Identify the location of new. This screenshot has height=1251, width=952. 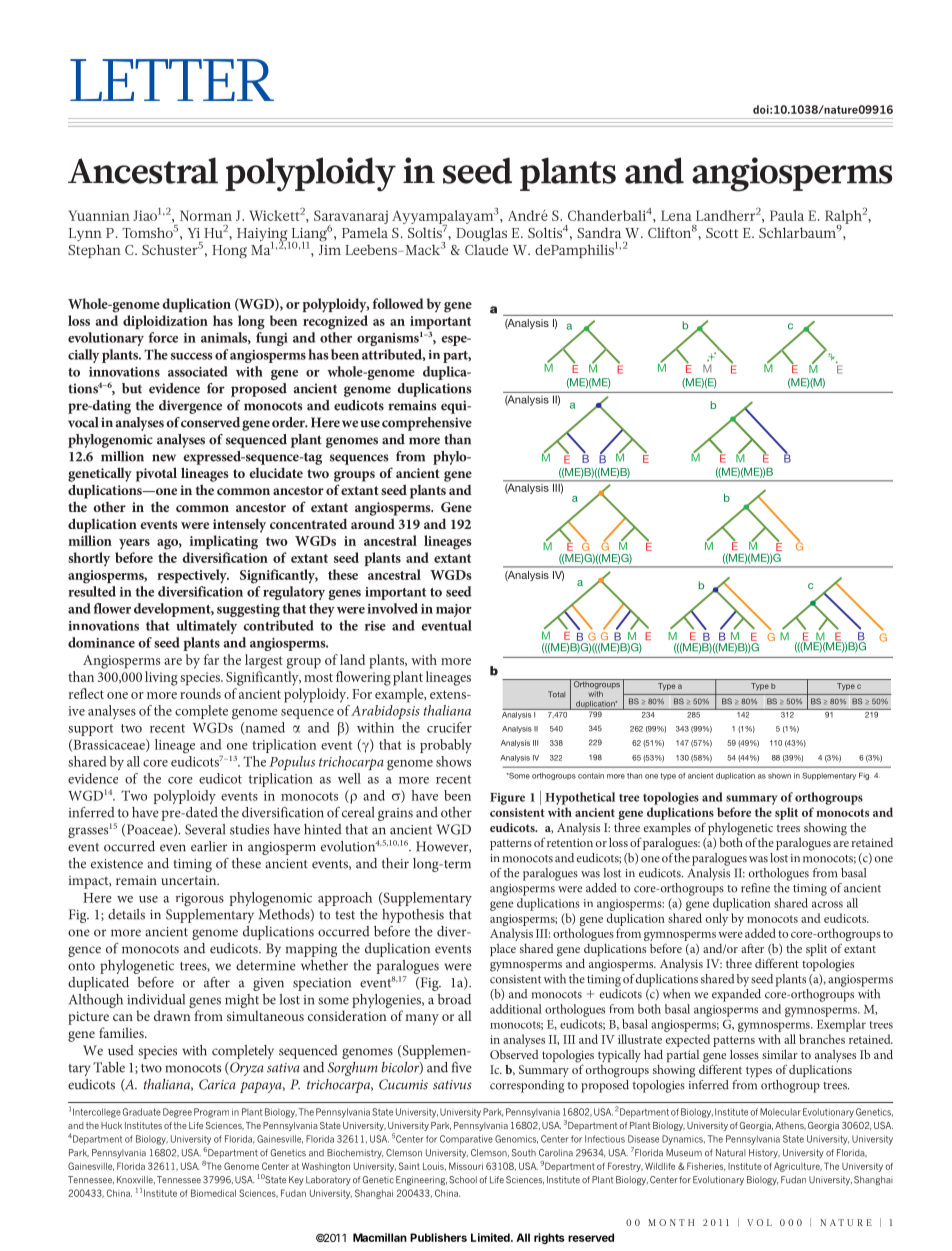
(164, 458).
